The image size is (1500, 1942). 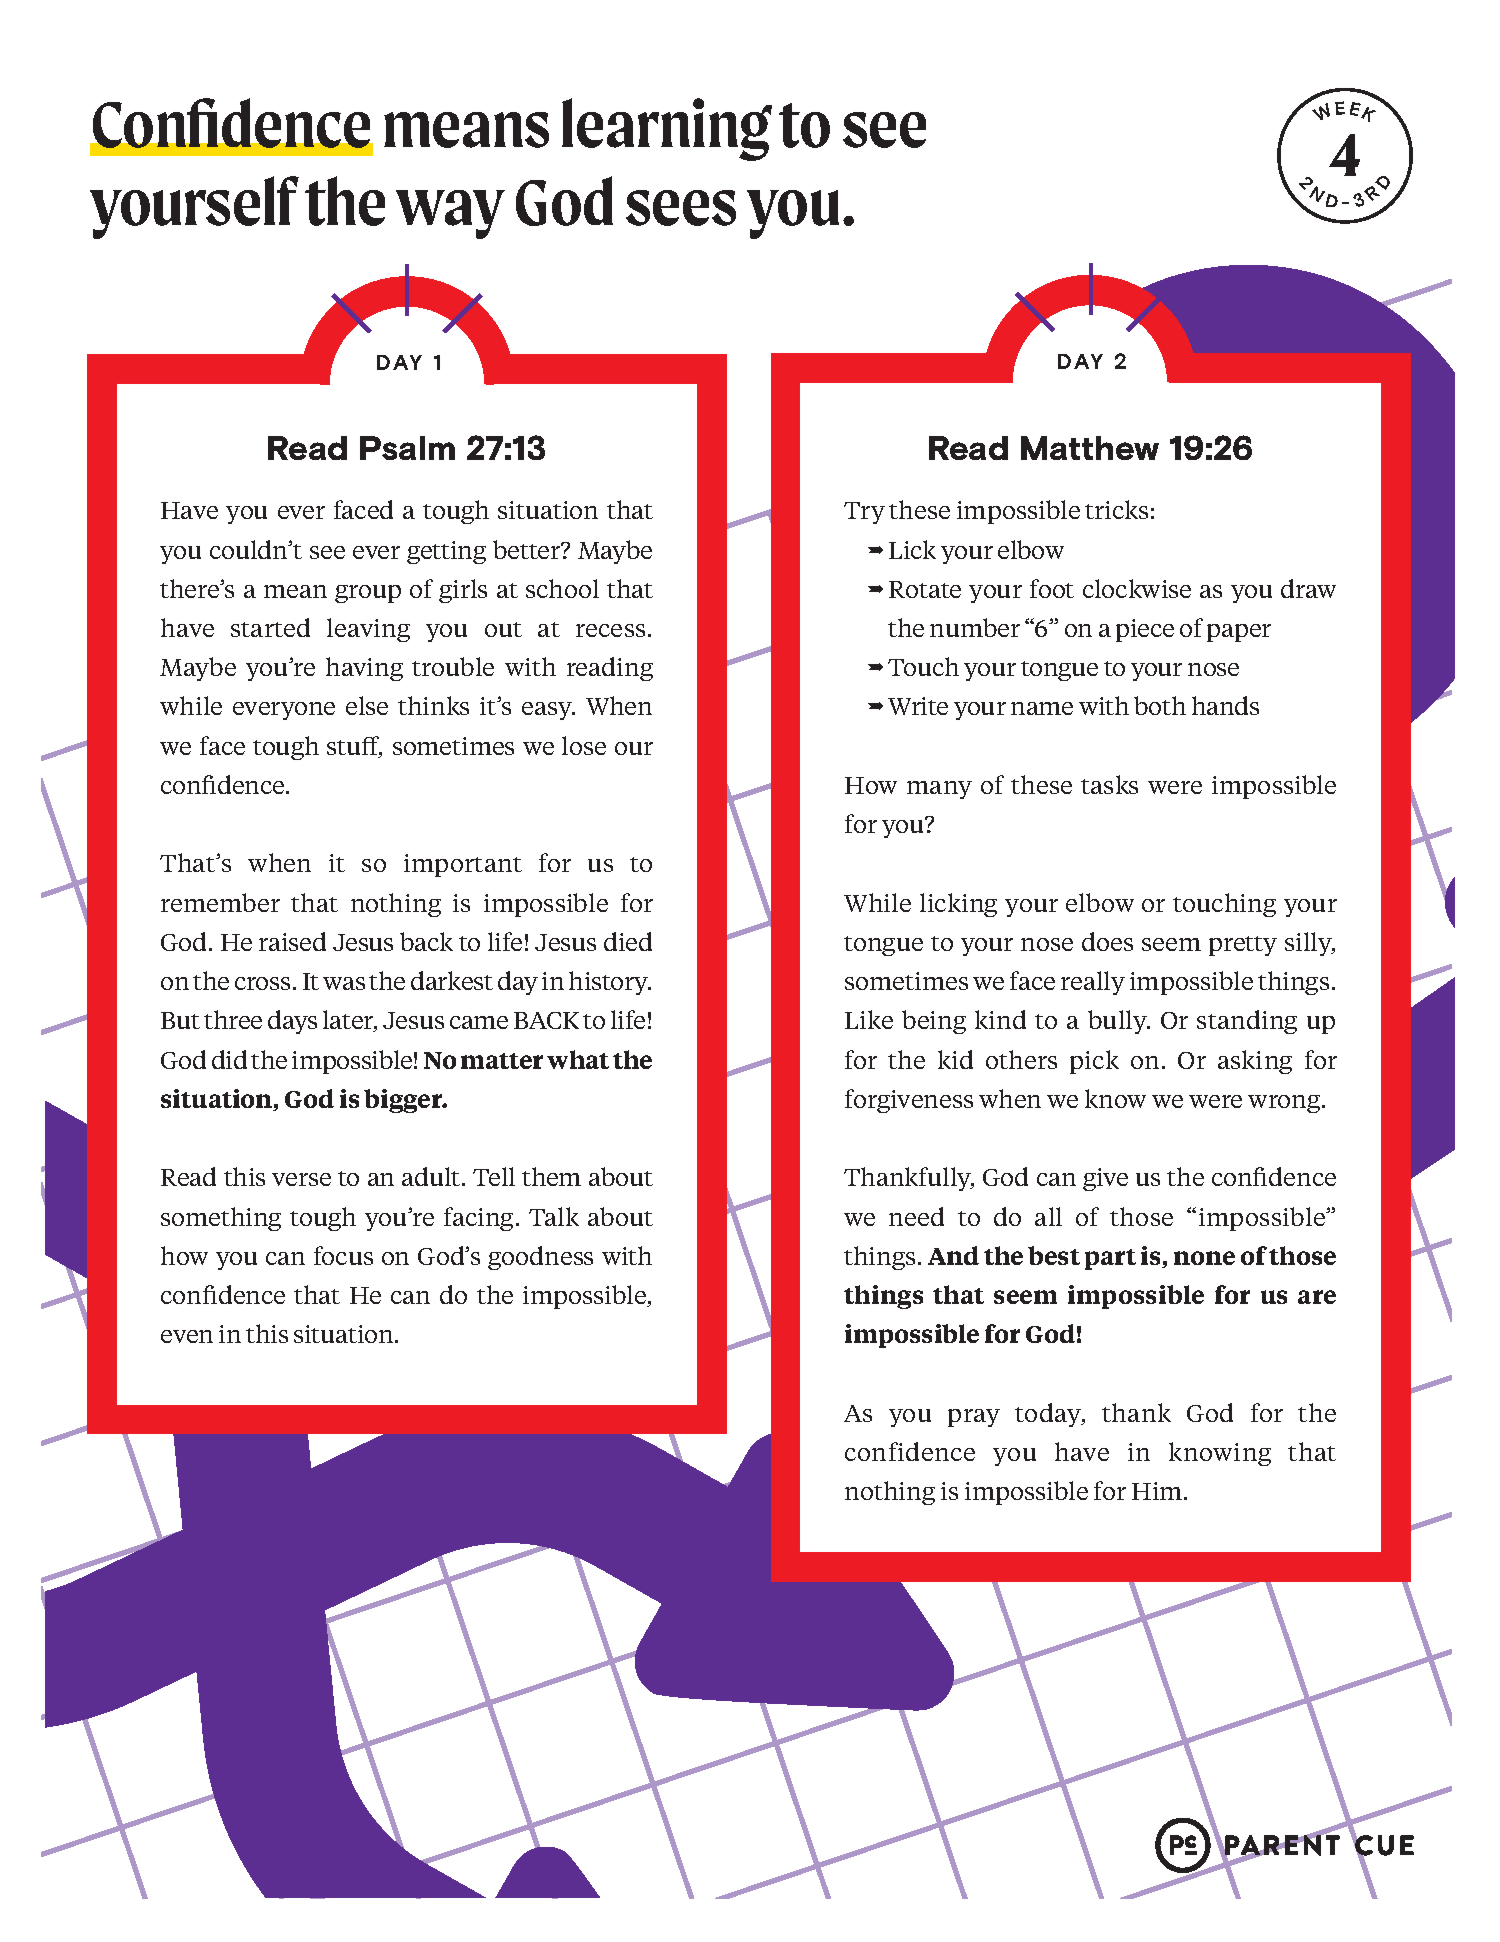 I want to click on clockwise, so click(x=1137, y=588).
